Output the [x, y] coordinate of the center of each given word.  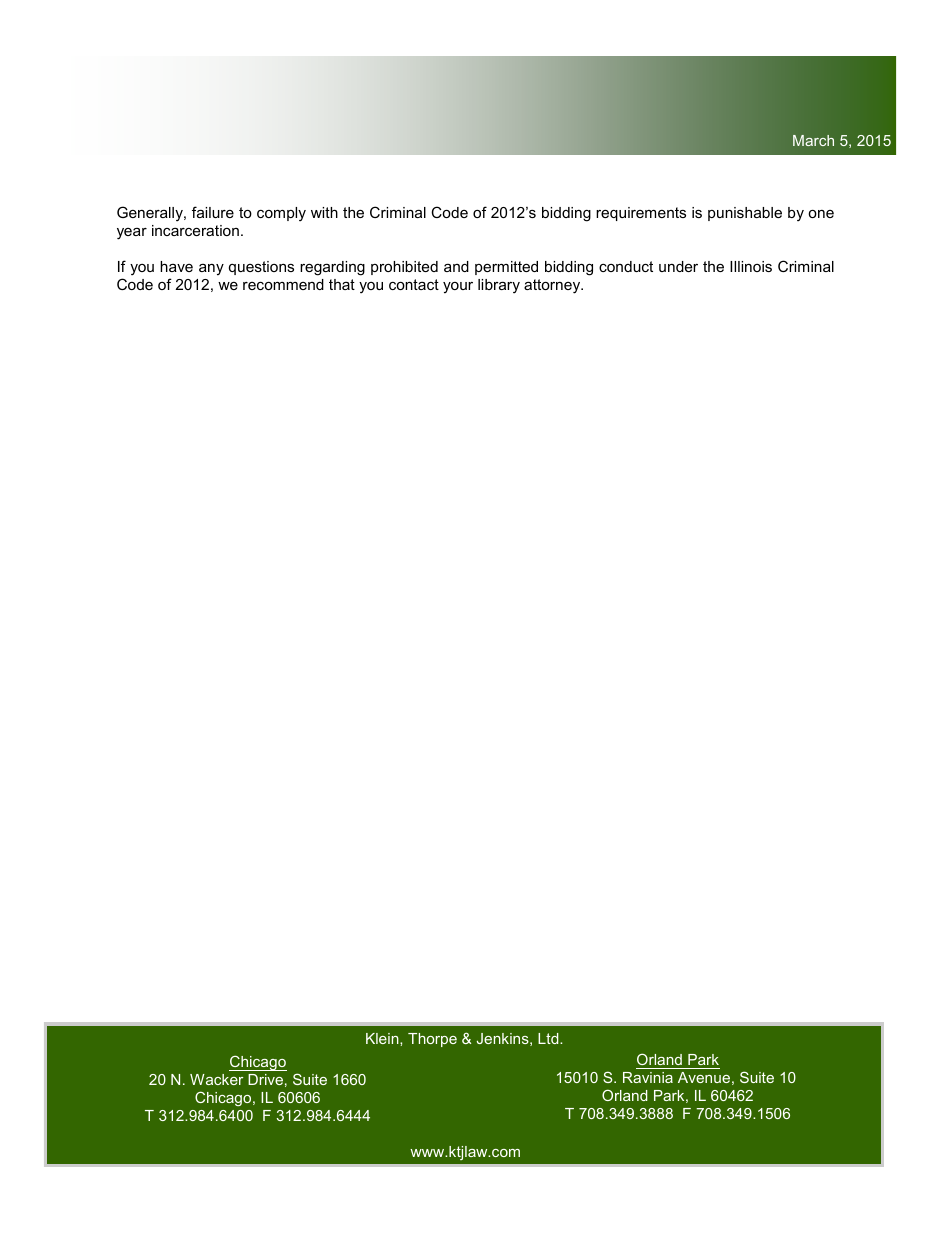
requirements [641, 214]
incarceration [195, 230]
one [821, 214]
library [499, 286]
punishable [745, 214]
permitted [506, 268]
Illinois [751, 266]
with [324, 212]
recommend [283, 284]
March [813, 140]
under [678, 266]
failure [213, 212]
